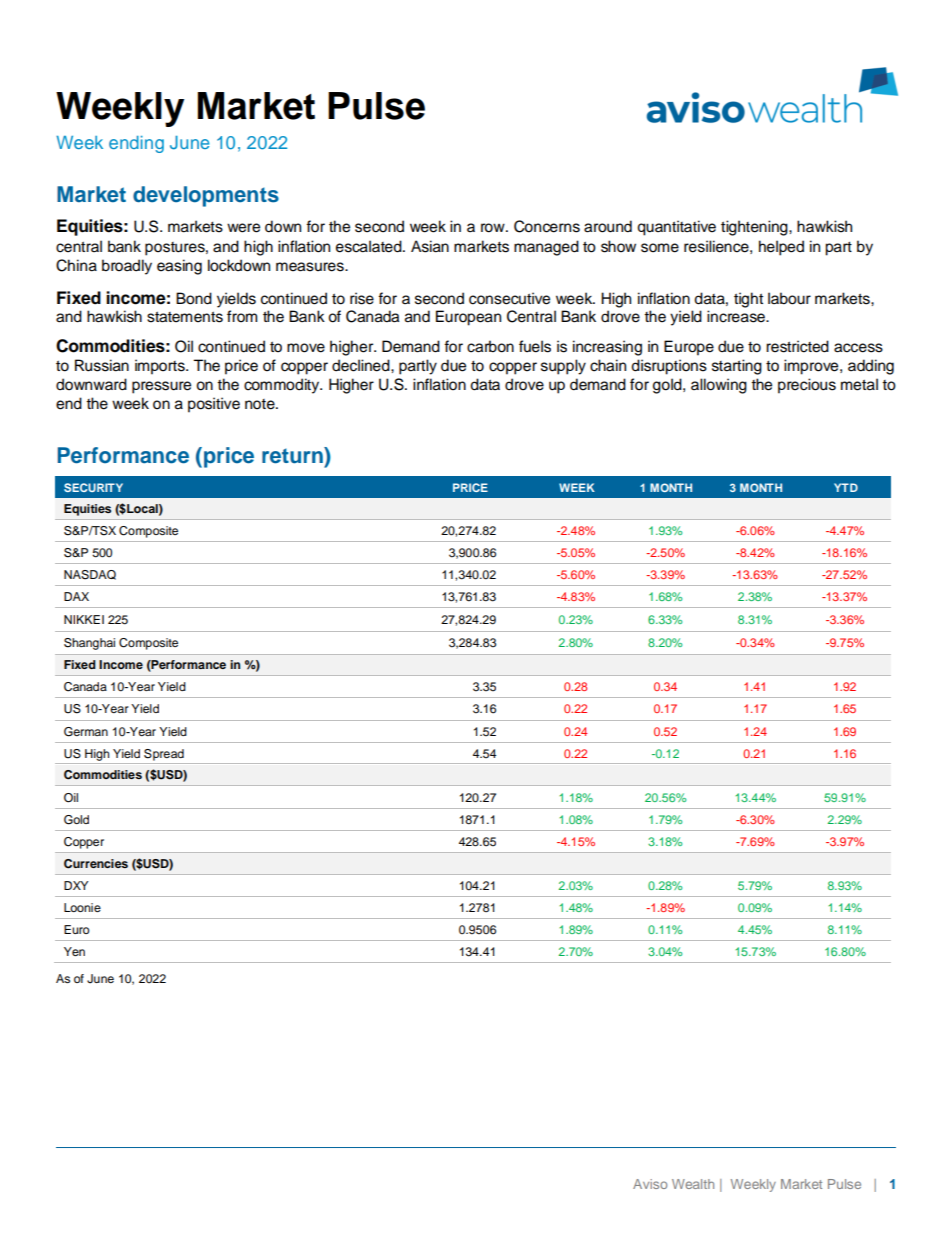  What do you see at coordinates (74, 951) in the document?
I see `Yen` at bounding box center [74, 951].
